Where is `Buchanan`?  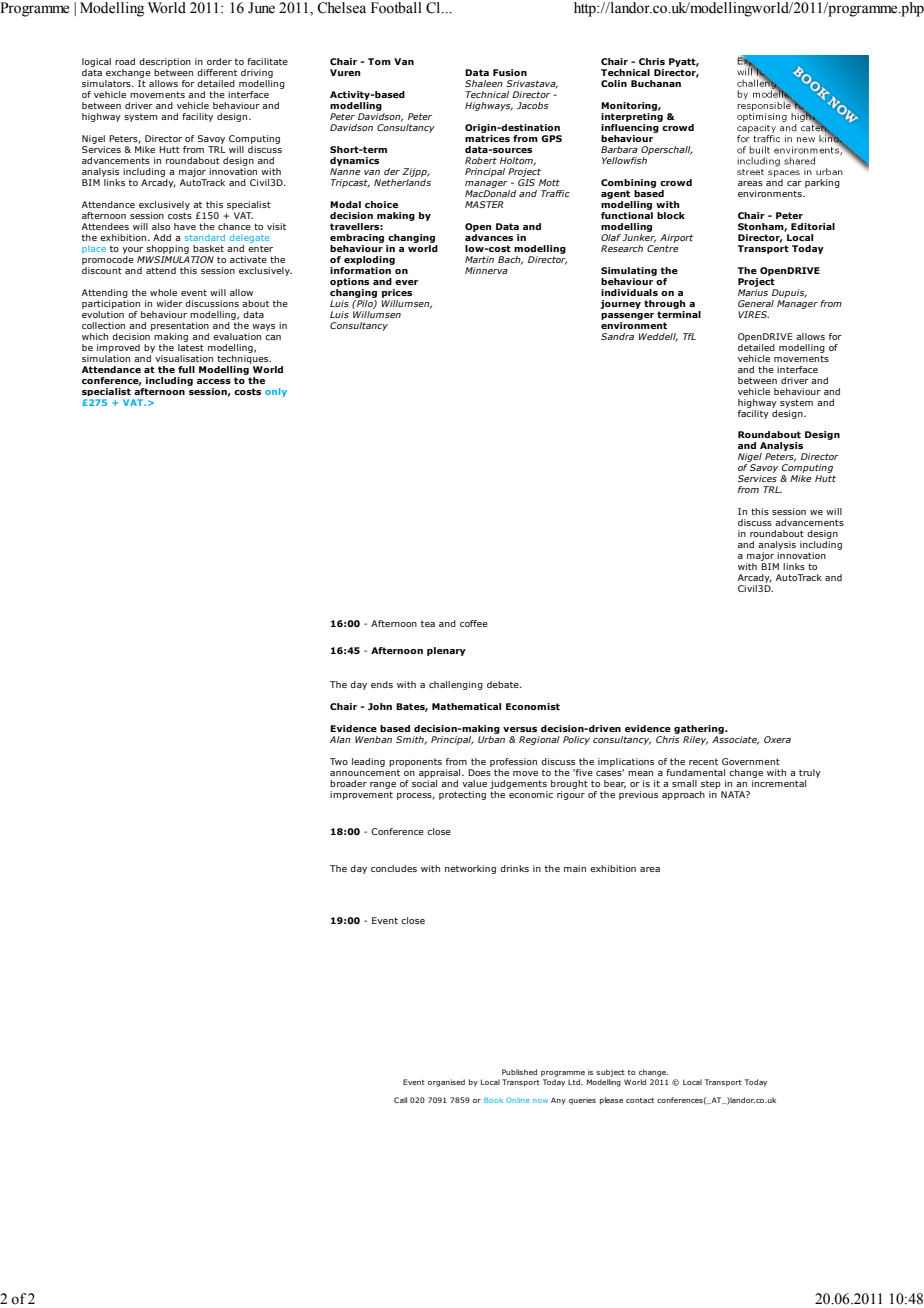
Buchanan is located at coordinates (656, 83).
